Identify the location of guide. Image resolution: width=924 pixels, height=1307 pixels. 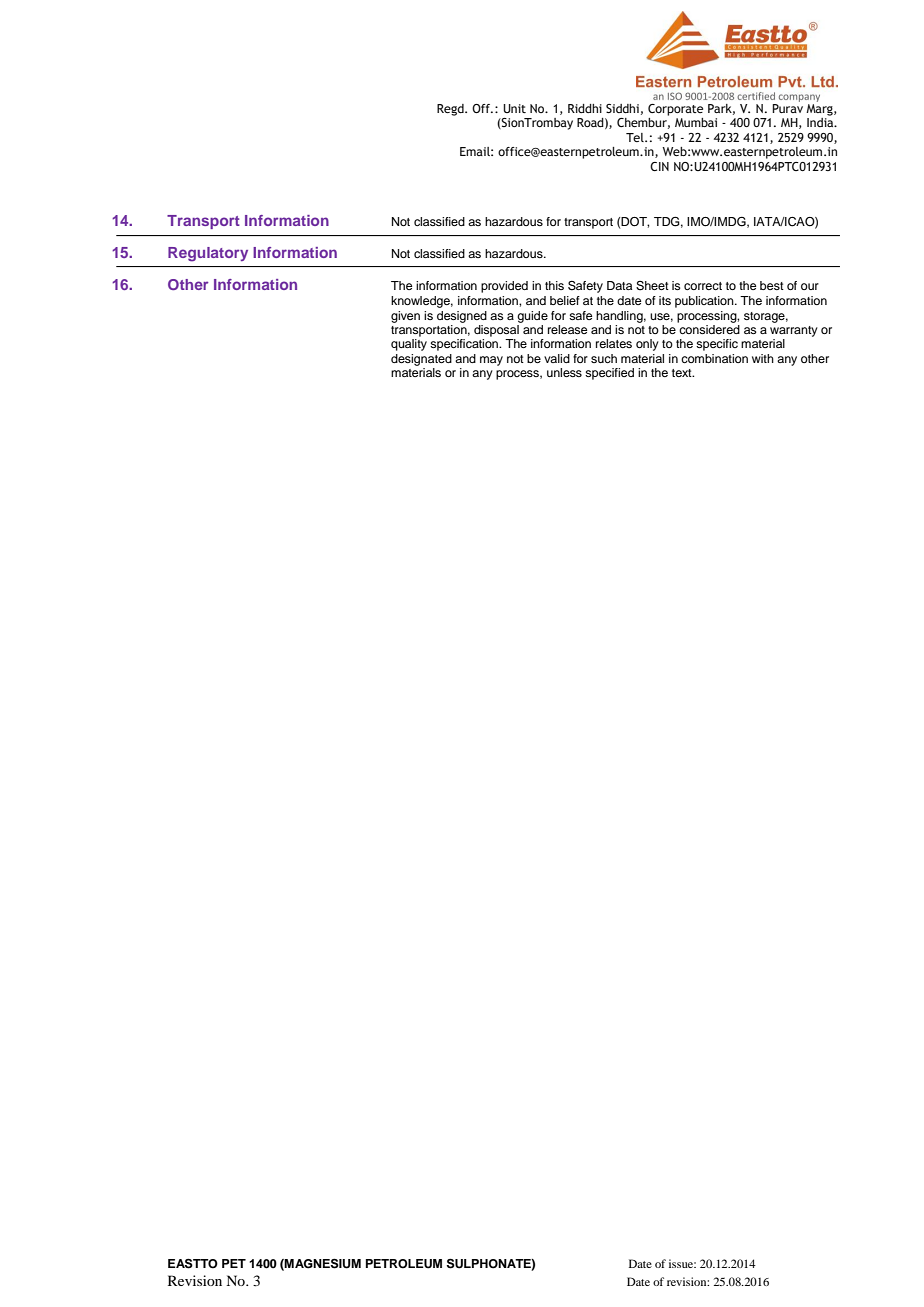
(532, 317).
